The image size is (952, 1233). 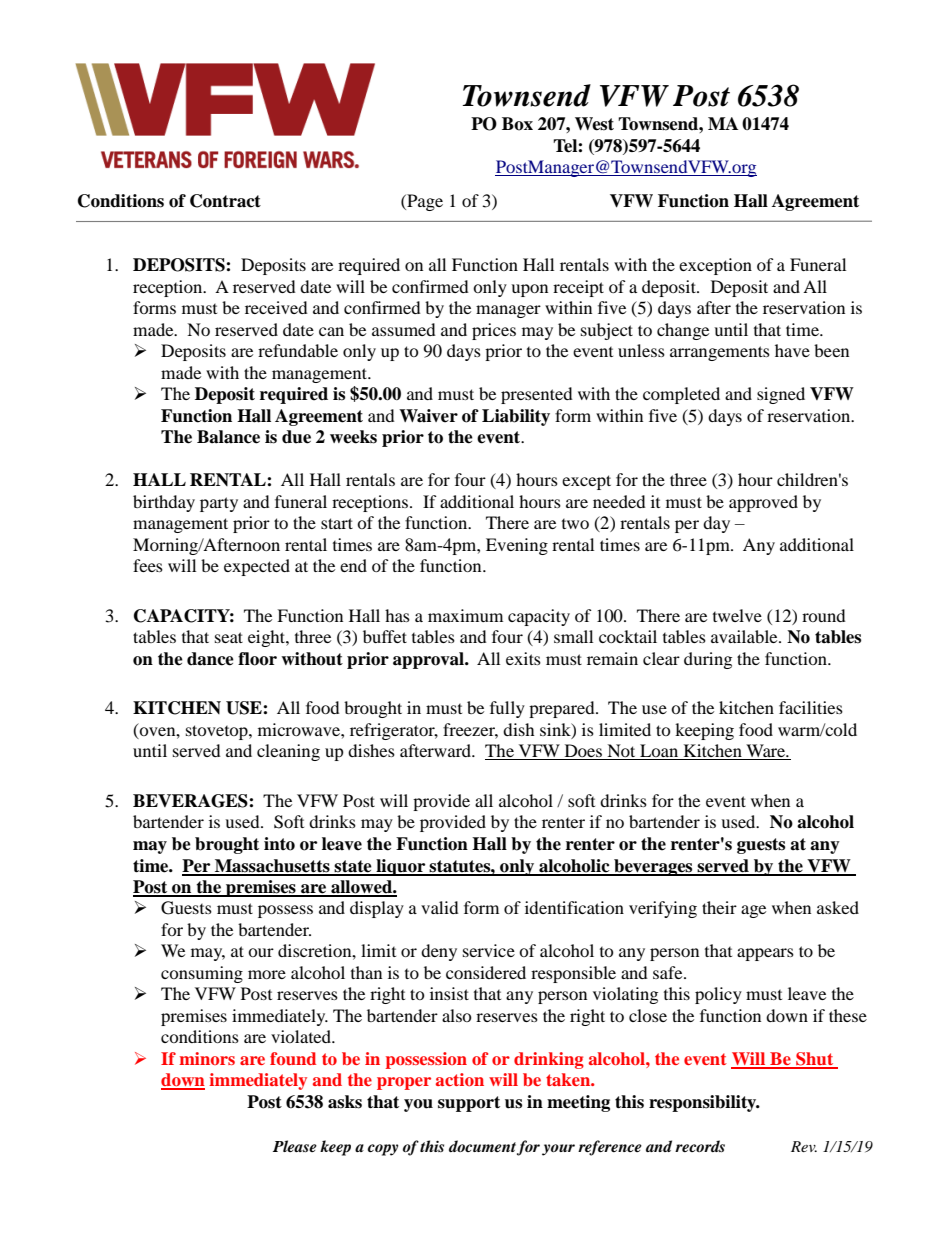 I want to click on Contract, so click(x=225, y=201).
